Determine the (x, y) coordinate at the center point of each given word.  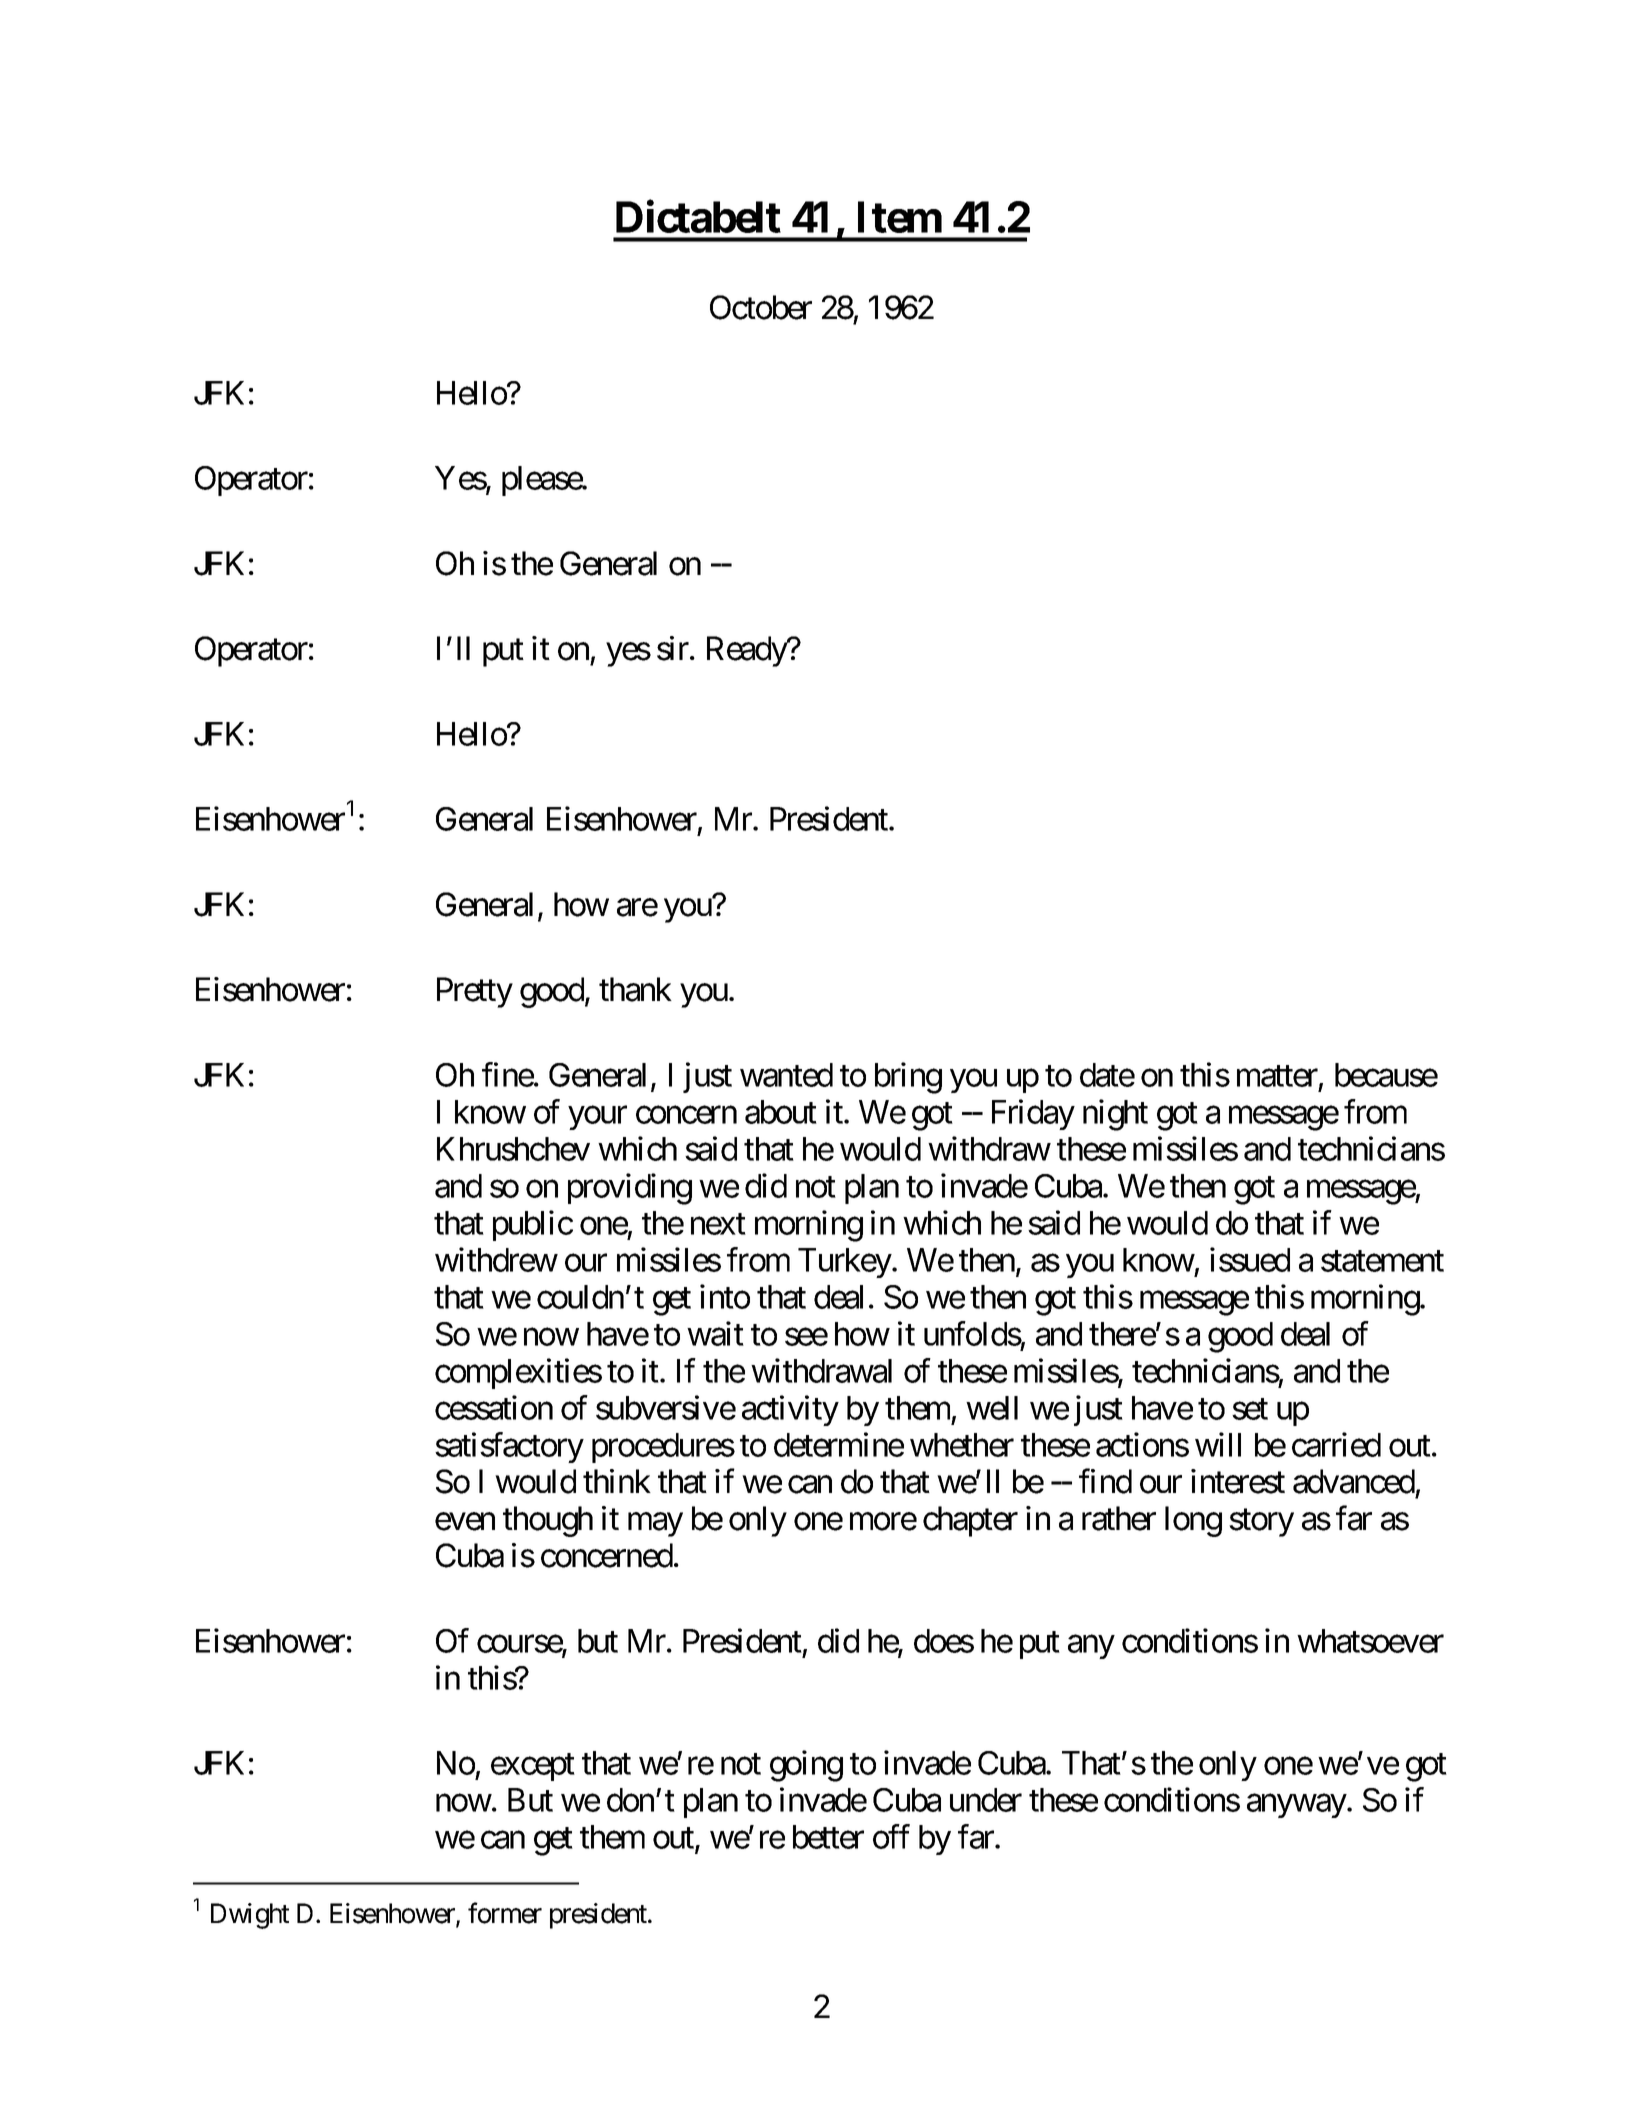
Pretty (475, 993)
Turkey (845, 1263)
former (505, 1913)
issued (1250, 1259)
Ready (747, 651)
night (1115, 1115)
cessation (494, 1407)
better (828, 1837)
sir (674, 648)
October (761, 307)
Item (900, 217)
